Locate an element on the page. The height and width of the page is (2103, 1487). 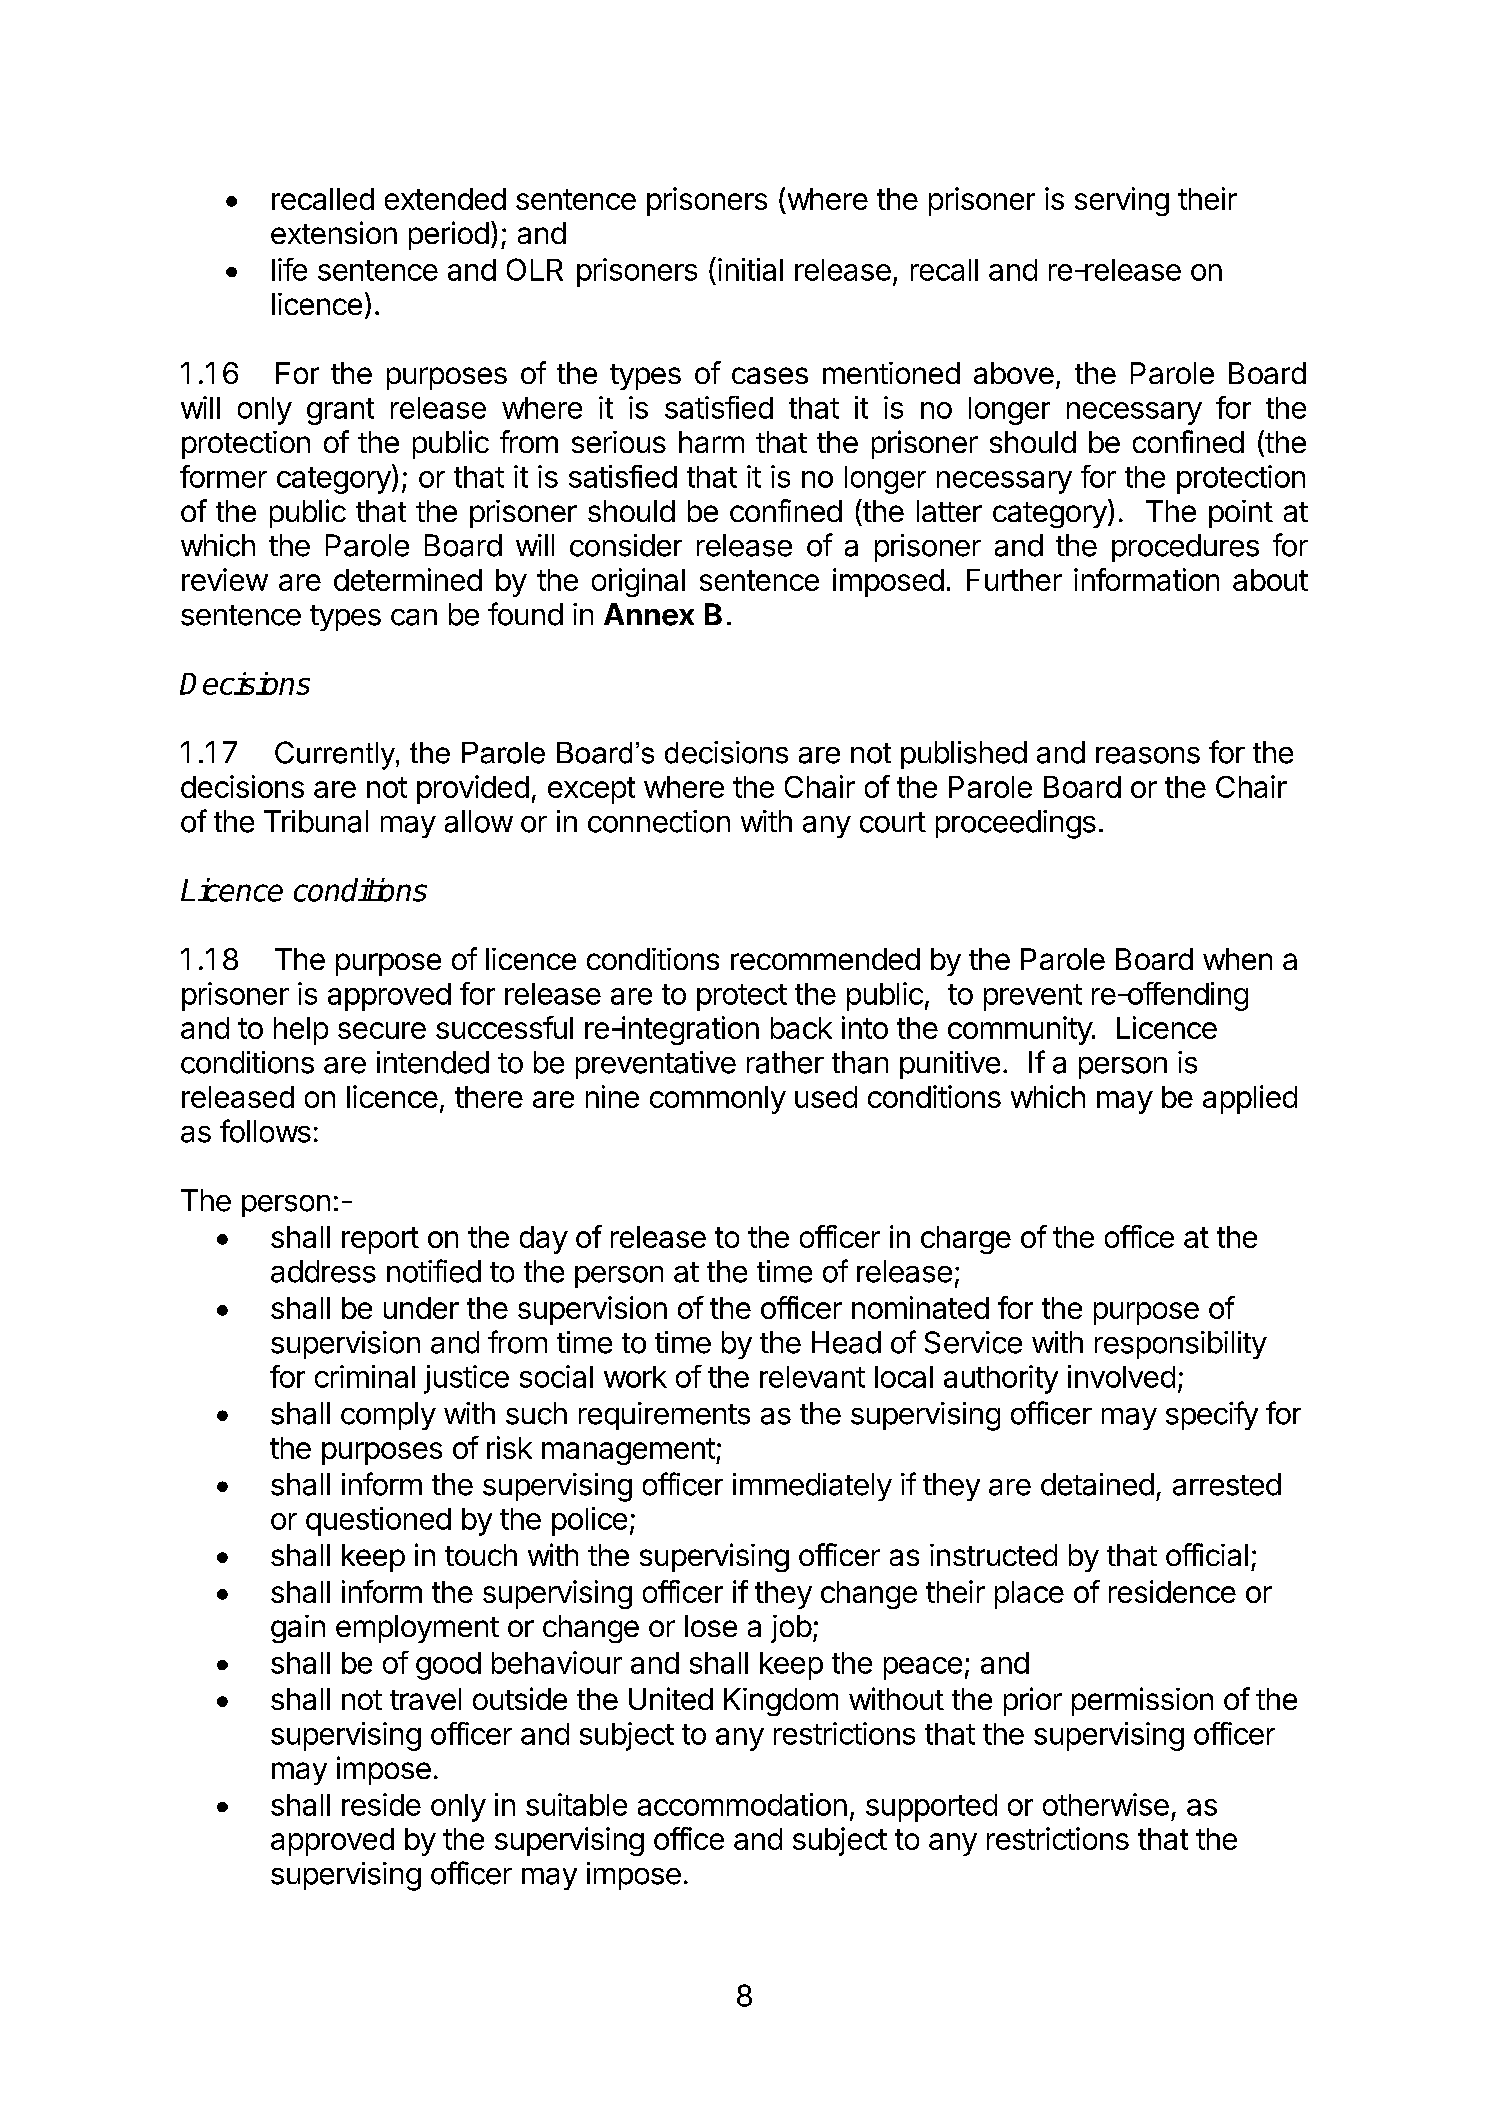
back is located at coordinates (801, 1028).
